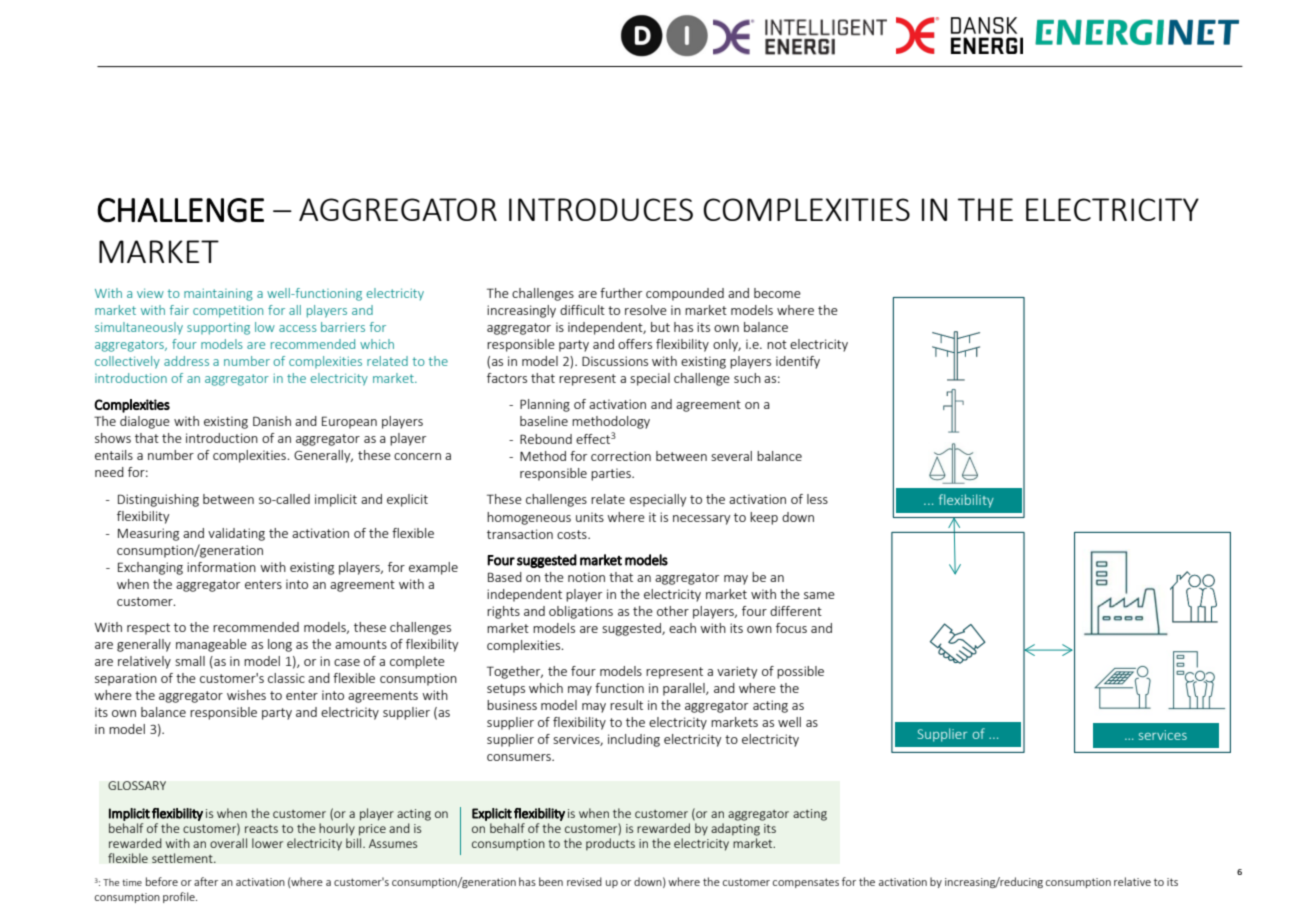 This document has width=1308, height=924. What do you see at coordinates (206, 881) in the document?
I see `after` at bounding box center [206, 881].
